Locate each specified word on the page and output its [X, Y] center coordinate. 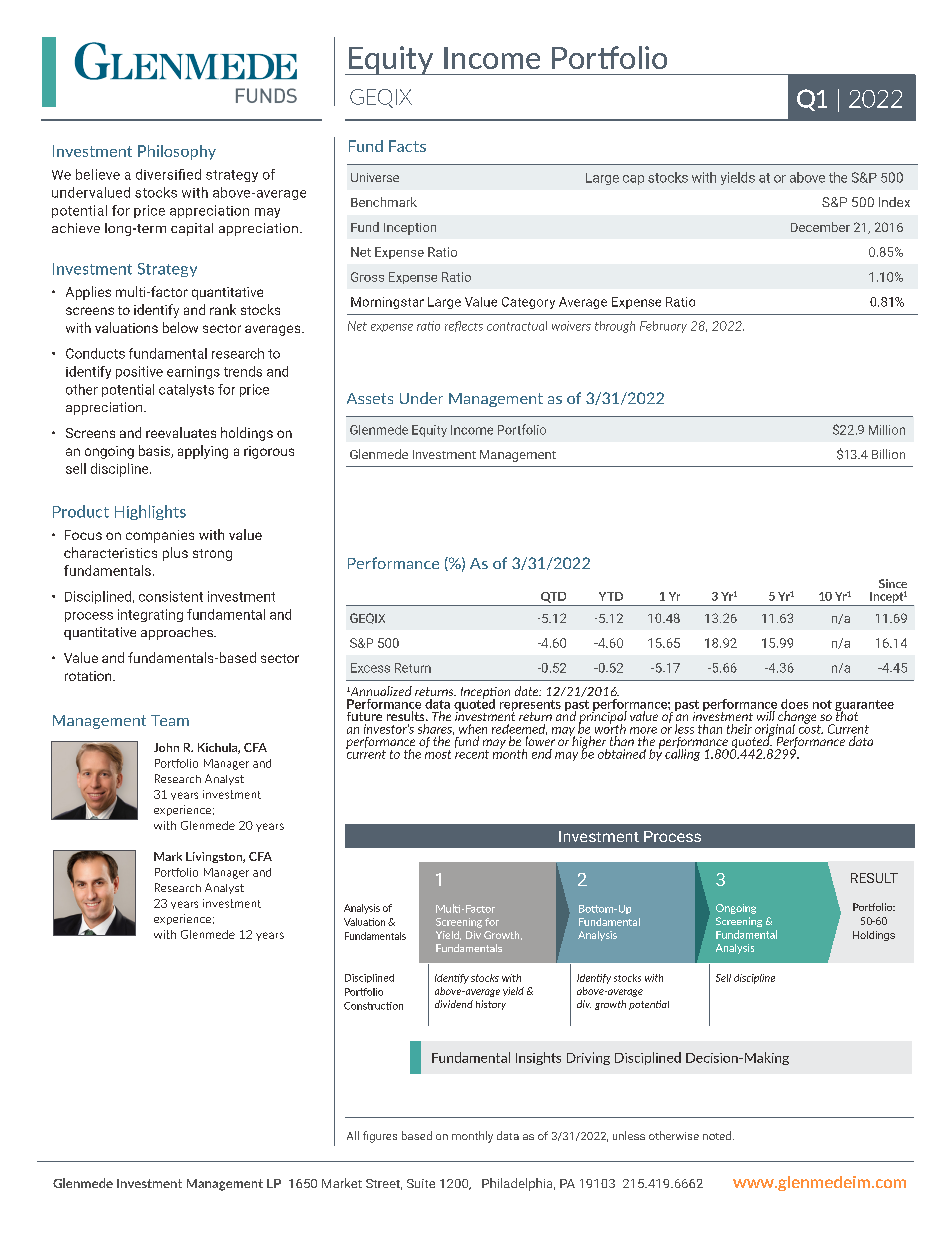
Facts [407, 146]
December [820, 227]
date [528, 691]
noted [717, 1135]
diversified [168, 174]
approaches [178, 633]
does [794, 704]
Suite [421, 1183]
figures [380, 1137]
